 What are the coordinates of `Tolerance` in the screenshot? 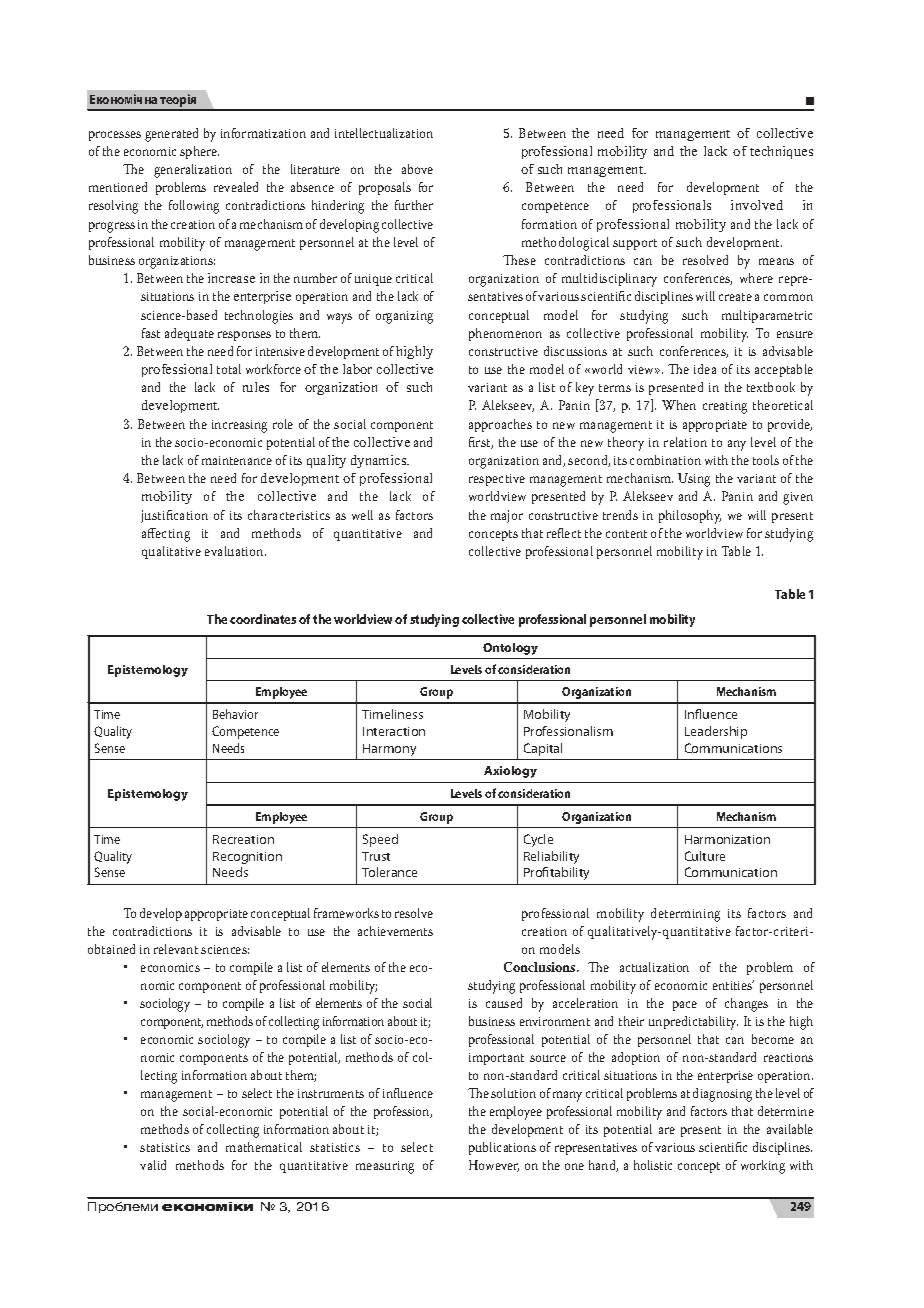 It's located at (389, 872).
